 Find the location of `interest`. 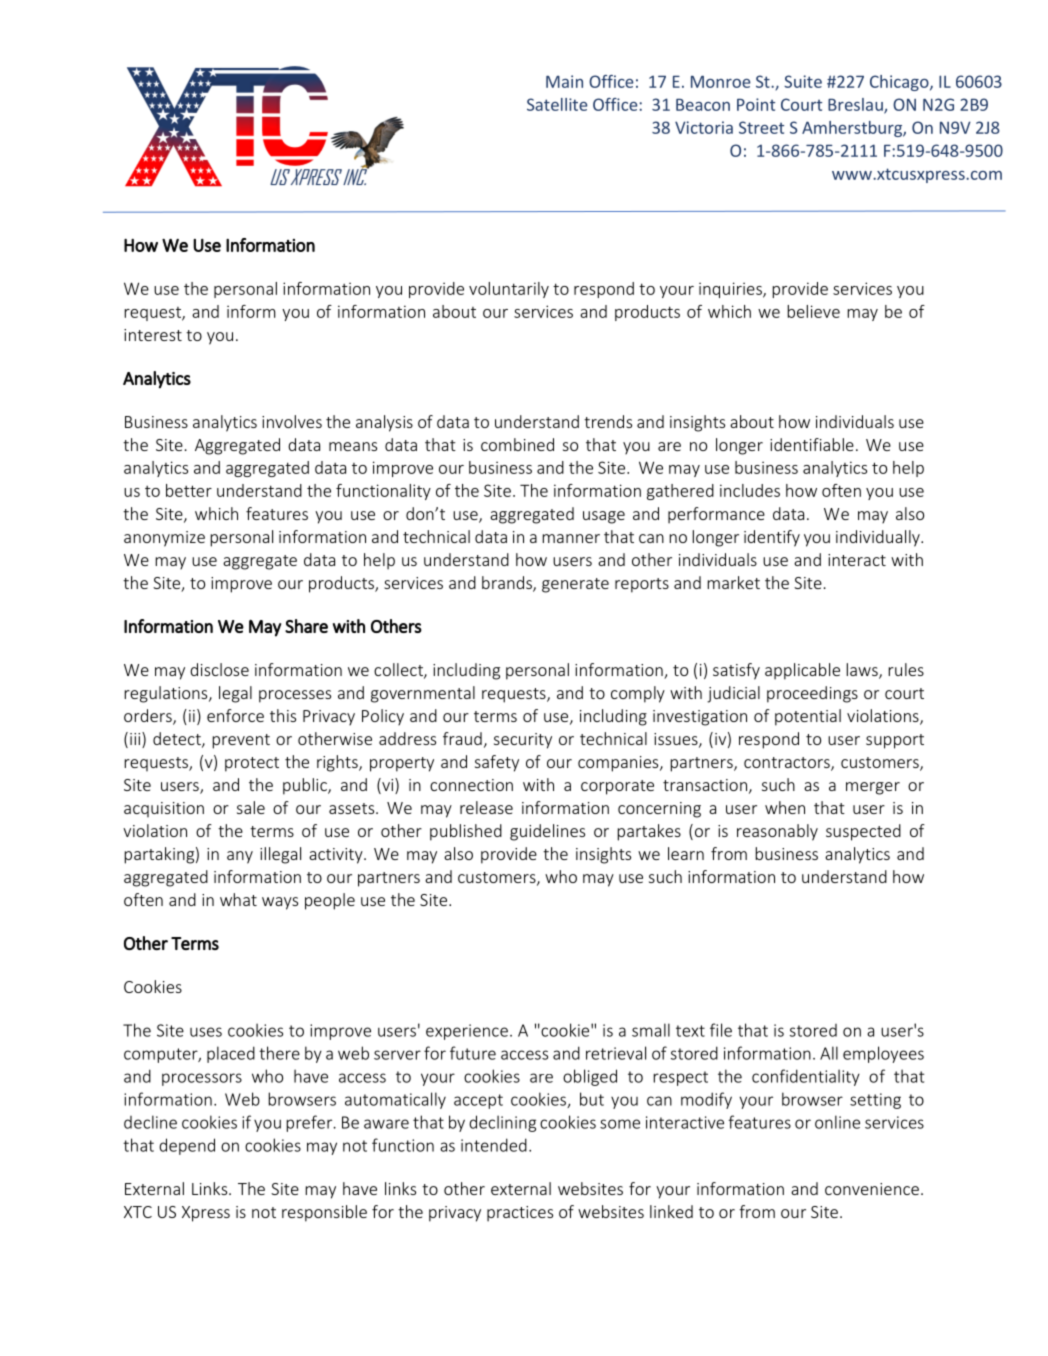

interest is located at coordinates (153, 335).
